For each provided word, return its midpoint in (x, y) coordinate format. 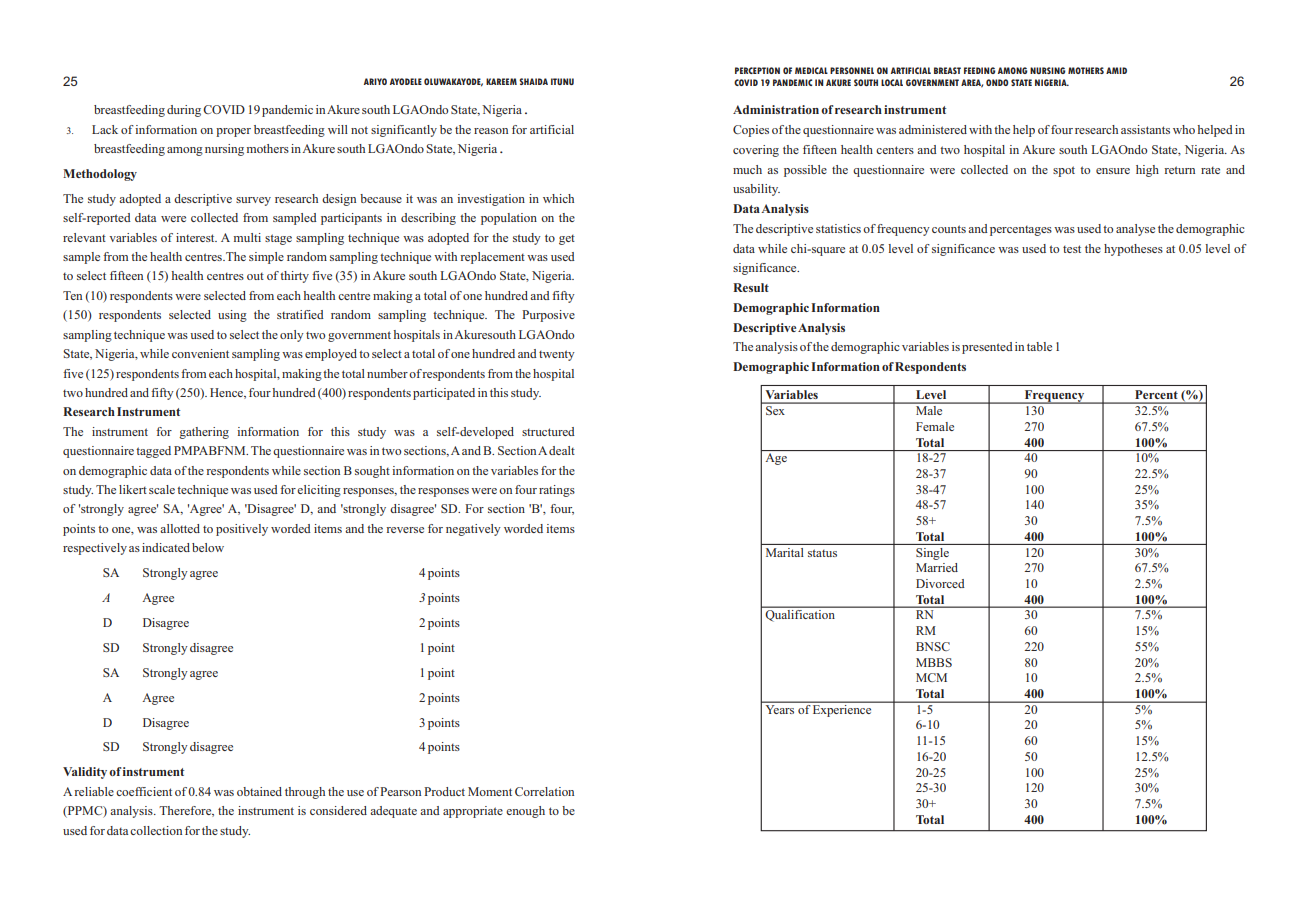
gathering (204, 433)
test (1072, 249)
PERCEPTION (757, 70)
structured (548, 431)
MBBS (934, 662)
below (208, 547)
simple (266, 258)
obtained (259, 791)
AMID (1116, 70)
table (1039, 346)
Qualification (800, 615)
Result (751, 287)
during (184, 111)
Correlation (544, 791)
